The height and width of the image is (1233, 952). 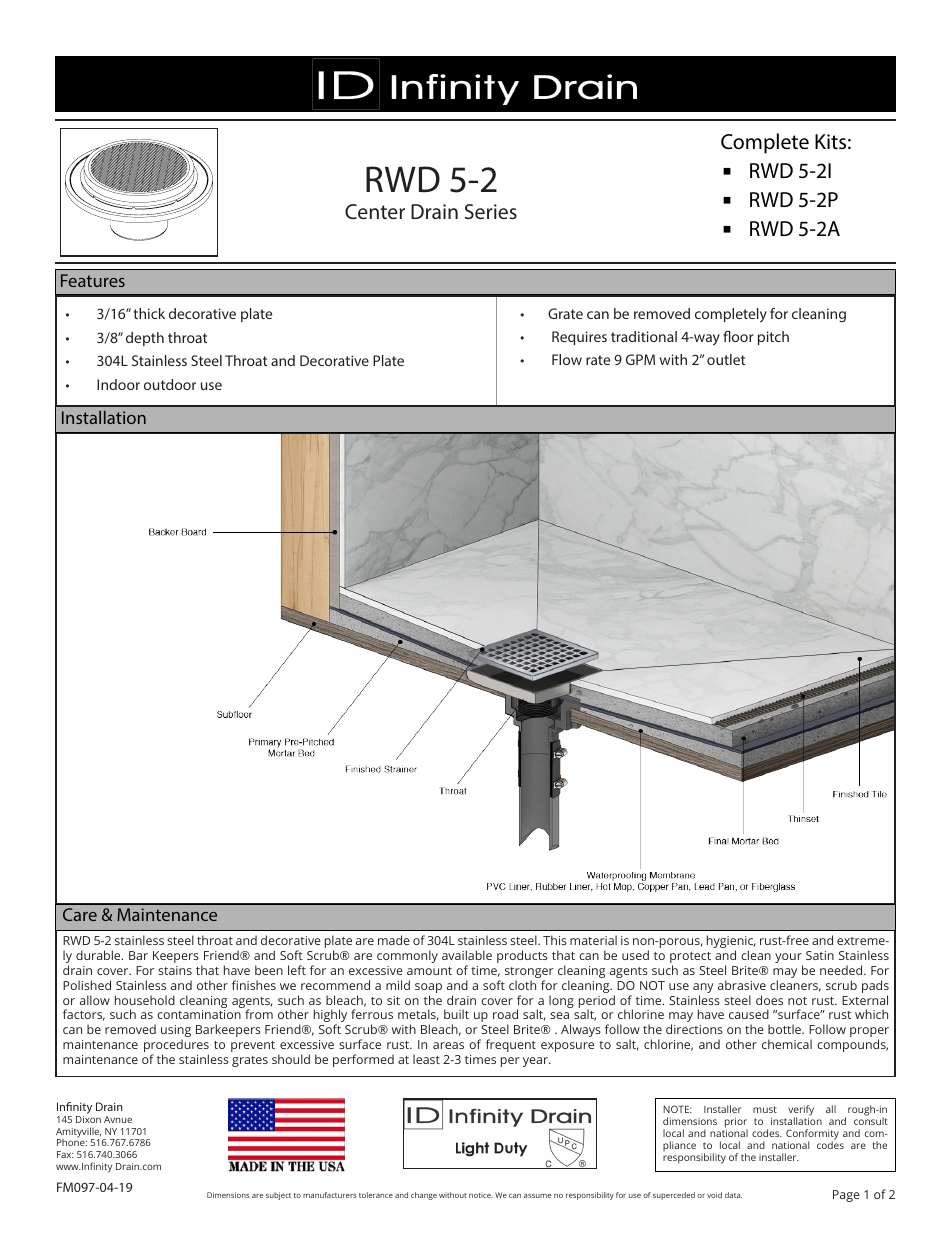 I want to click on Features, so click(x=93, y=280).
